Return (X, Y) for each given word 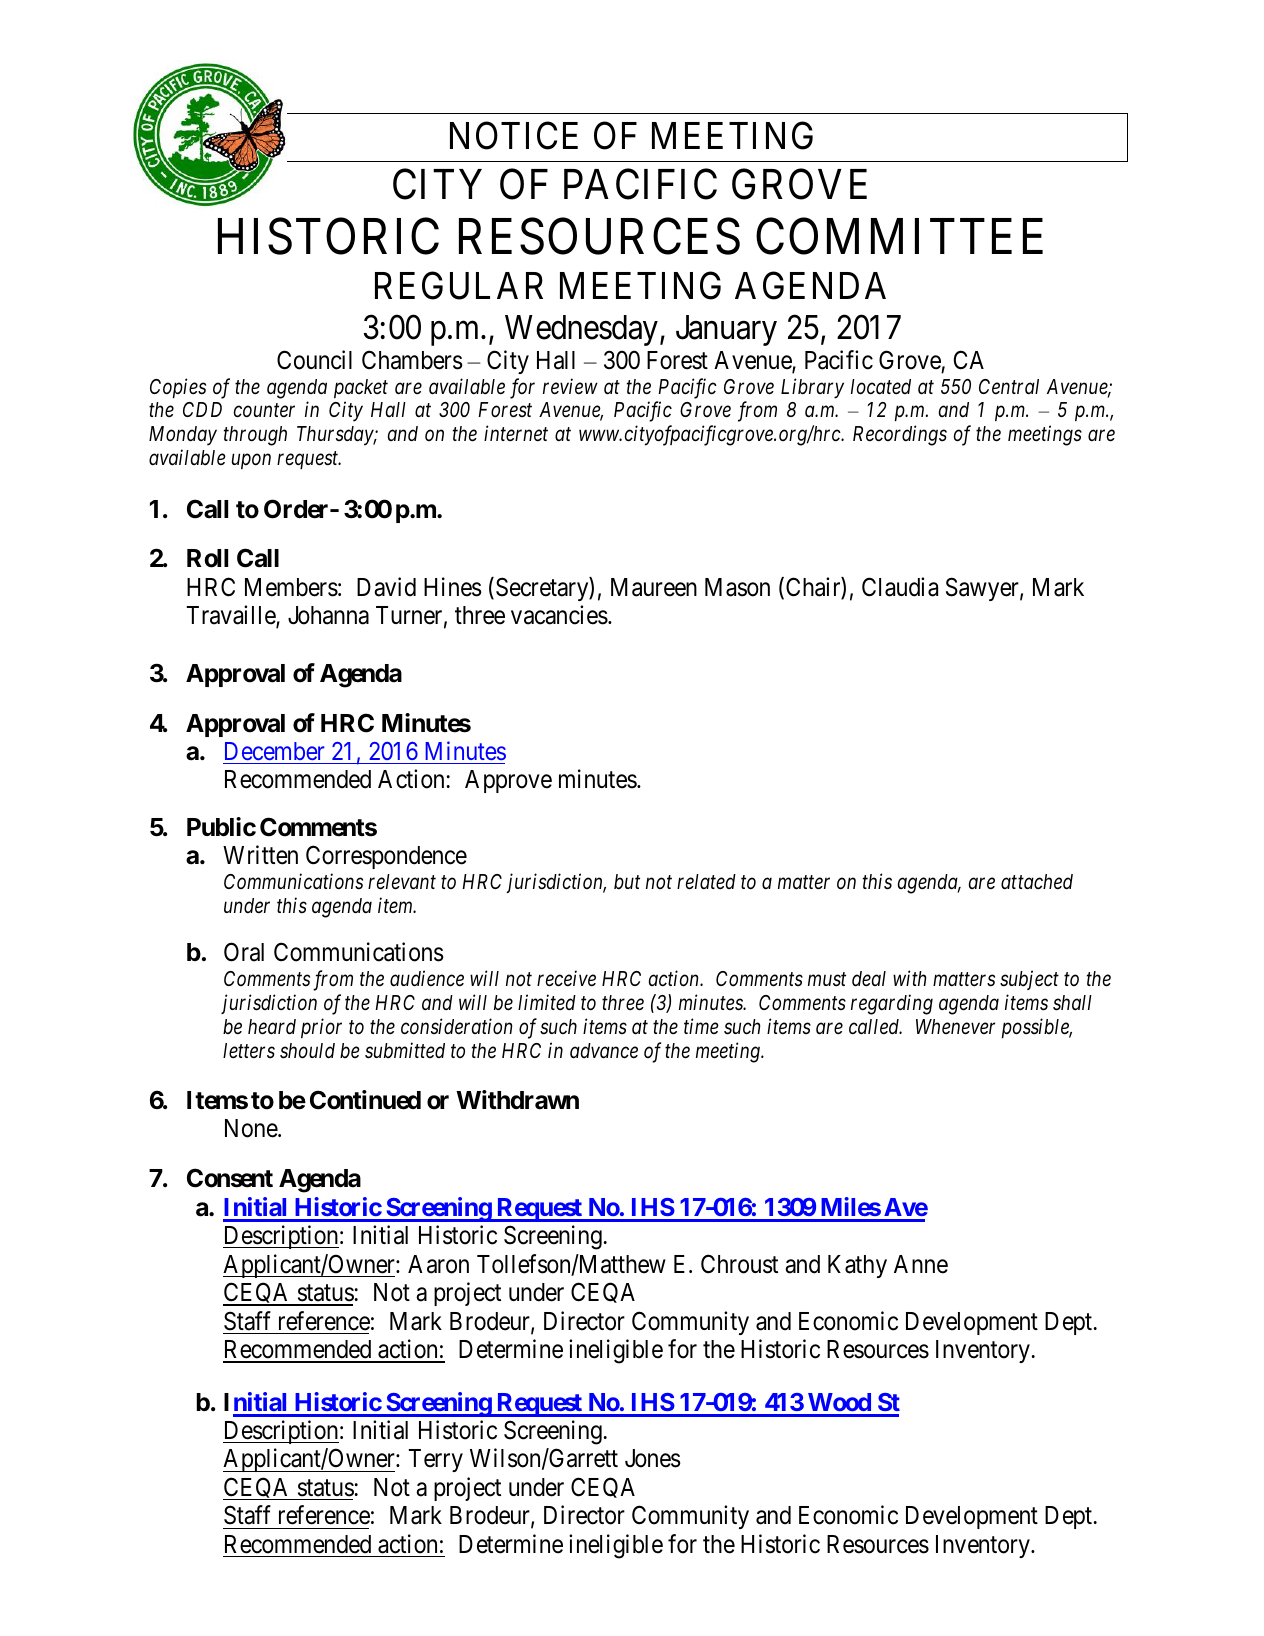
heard (272, 1027)
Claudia (900, 587)
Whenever (955, 1027)
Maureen (654, 587)
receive (566, 979)
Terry (436, 1460)
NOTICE (514, 136)
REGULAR (459, 286)
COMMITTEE (899, 237)
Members (291, 587)
